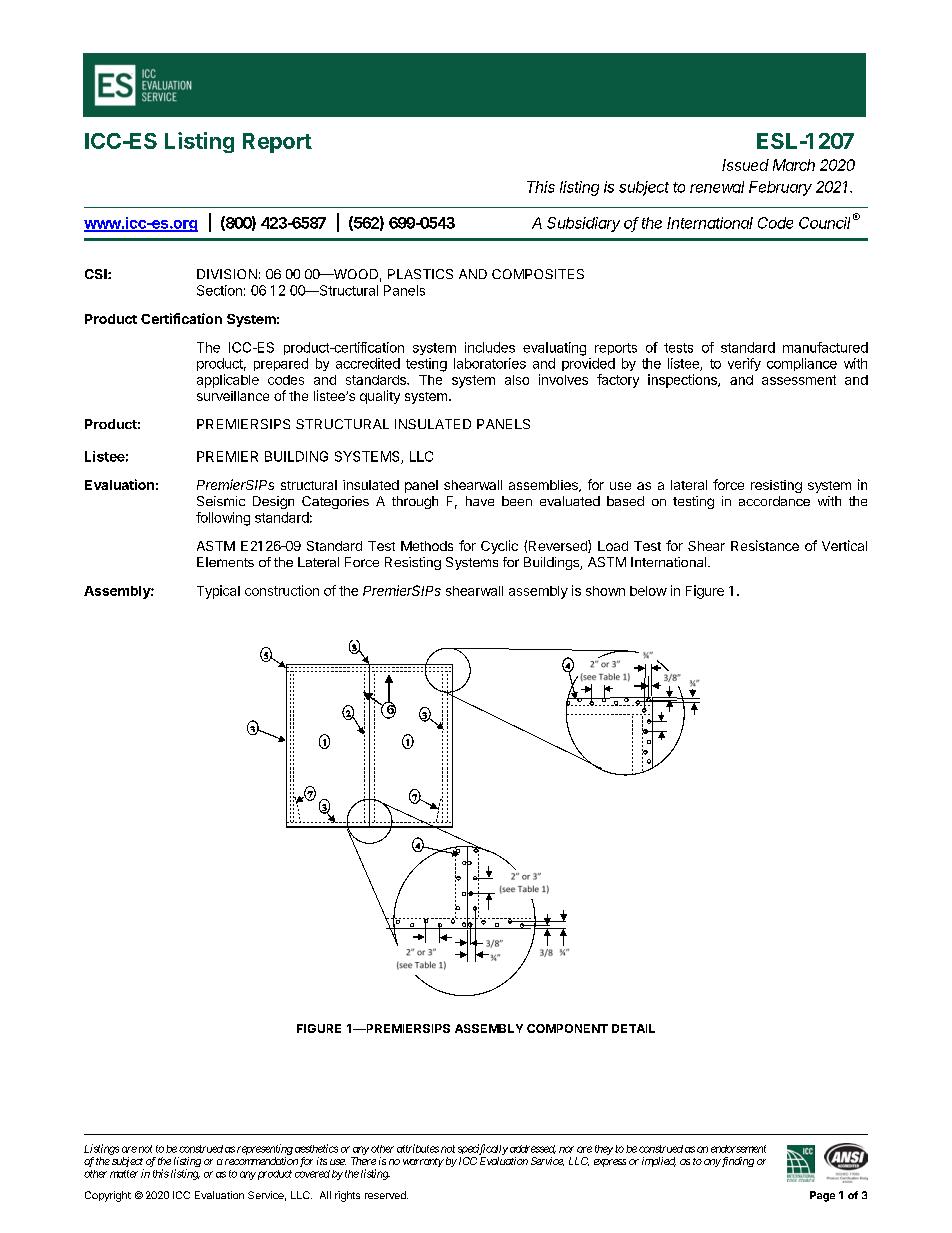 This screenshot has height=1233, width=952. I want to click on specifically, so click(483, 1149).
